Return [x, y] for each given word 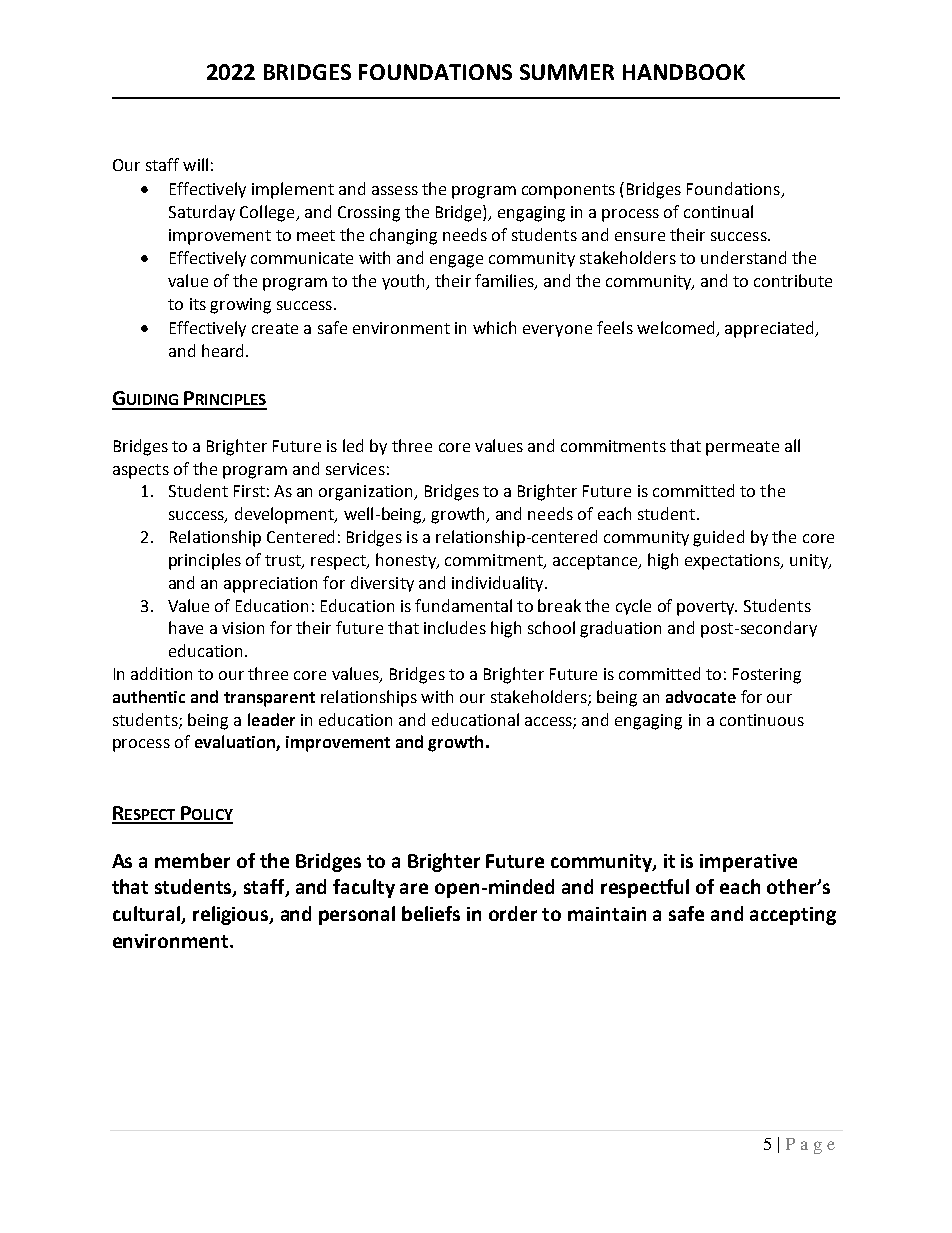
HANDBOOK [684, 72]
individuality [499, 584]
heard [222, 350]
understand [743, 257]
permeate [742, 448]
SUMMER [567, 72]
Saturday [202, 213]
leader [271, 719]
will [195, 164]
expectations [733, 562]
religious [232, 915]
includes [455, 627]
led [353, 445]
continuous [762, 720]
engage [456, 261]
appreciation [270, 585]
